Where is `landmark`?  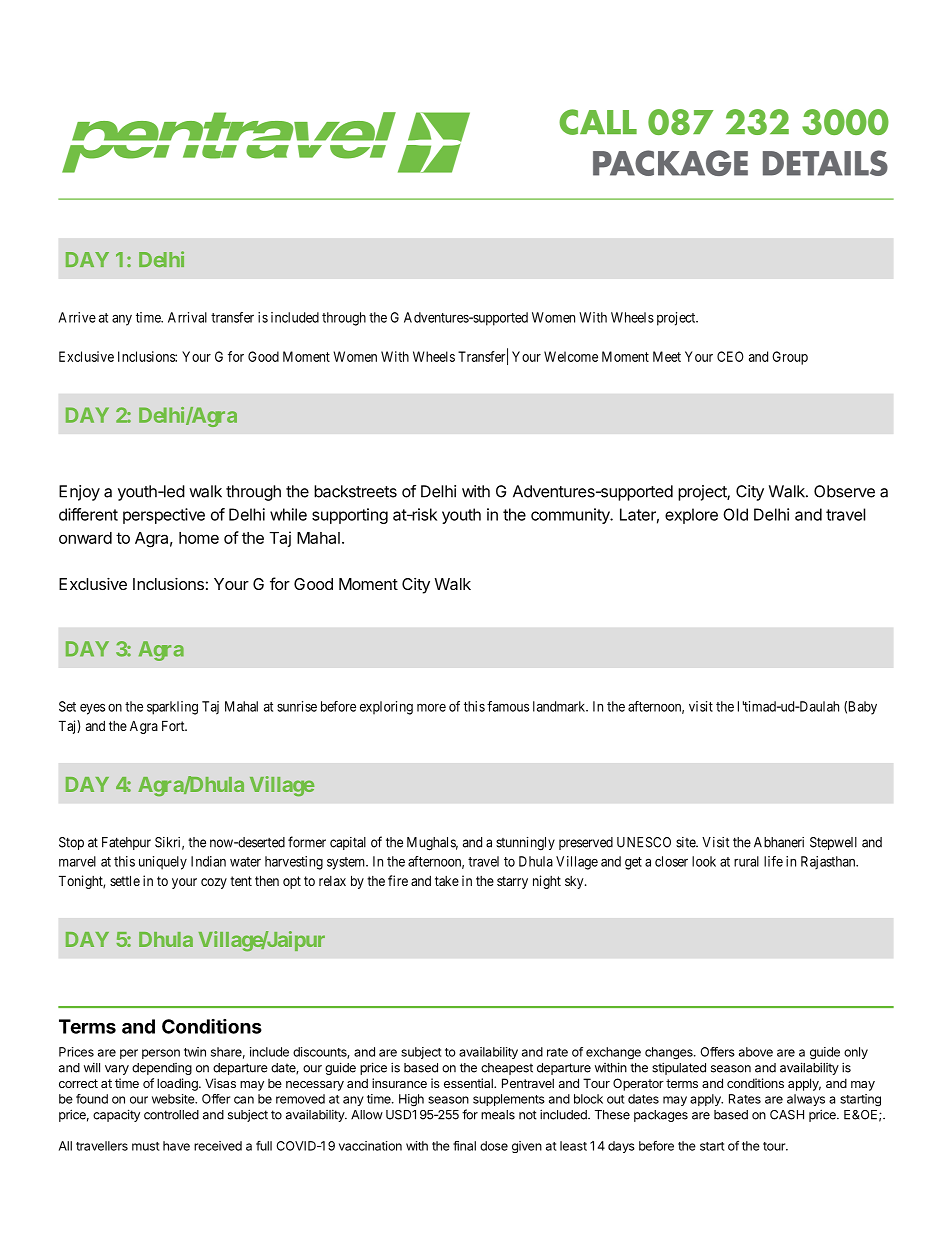
landmark is located at coordinates (560, 706).
